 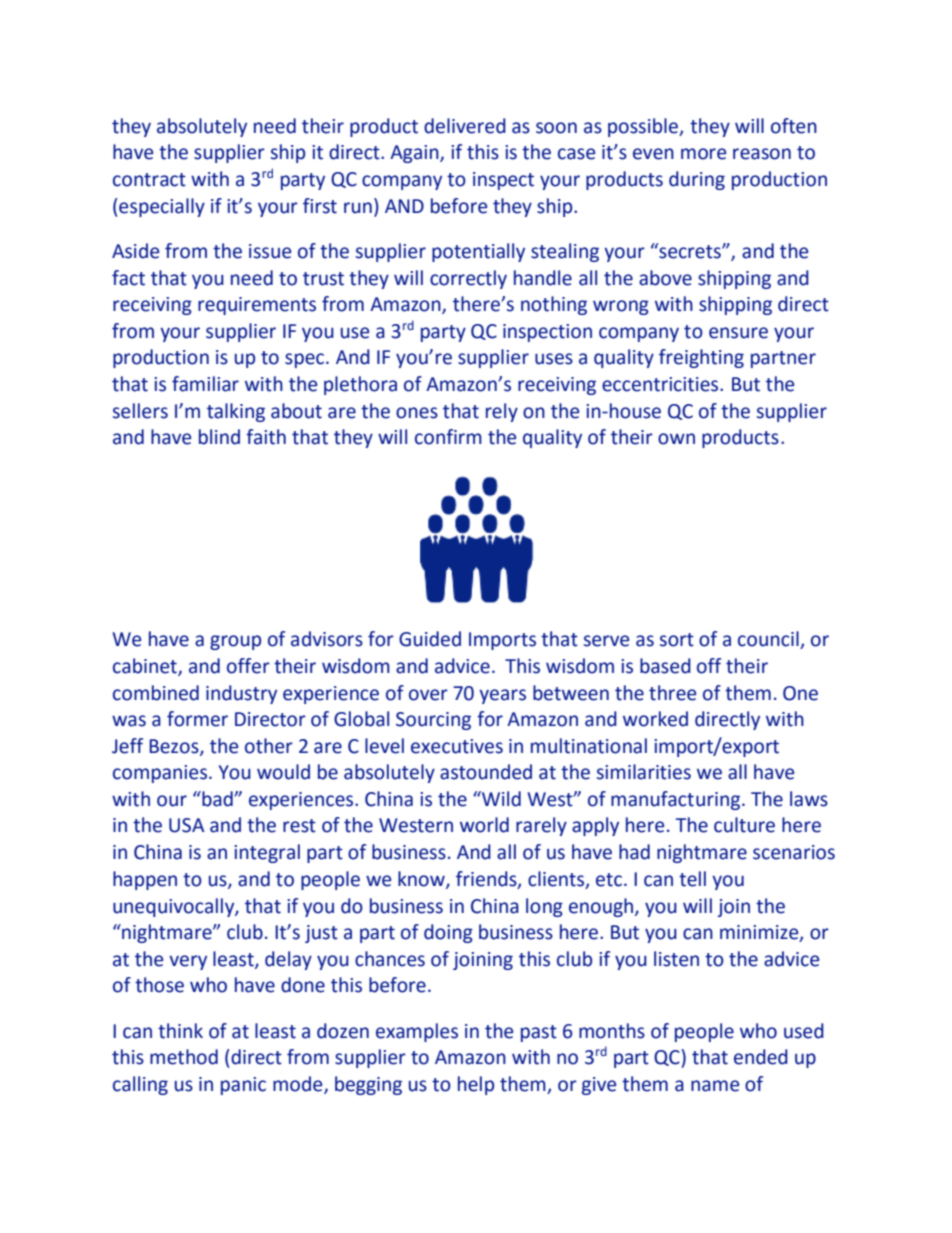 What do you see at coordinates (184, 1057) in the document?
I see `method` at bounding box center [184, 1057].
